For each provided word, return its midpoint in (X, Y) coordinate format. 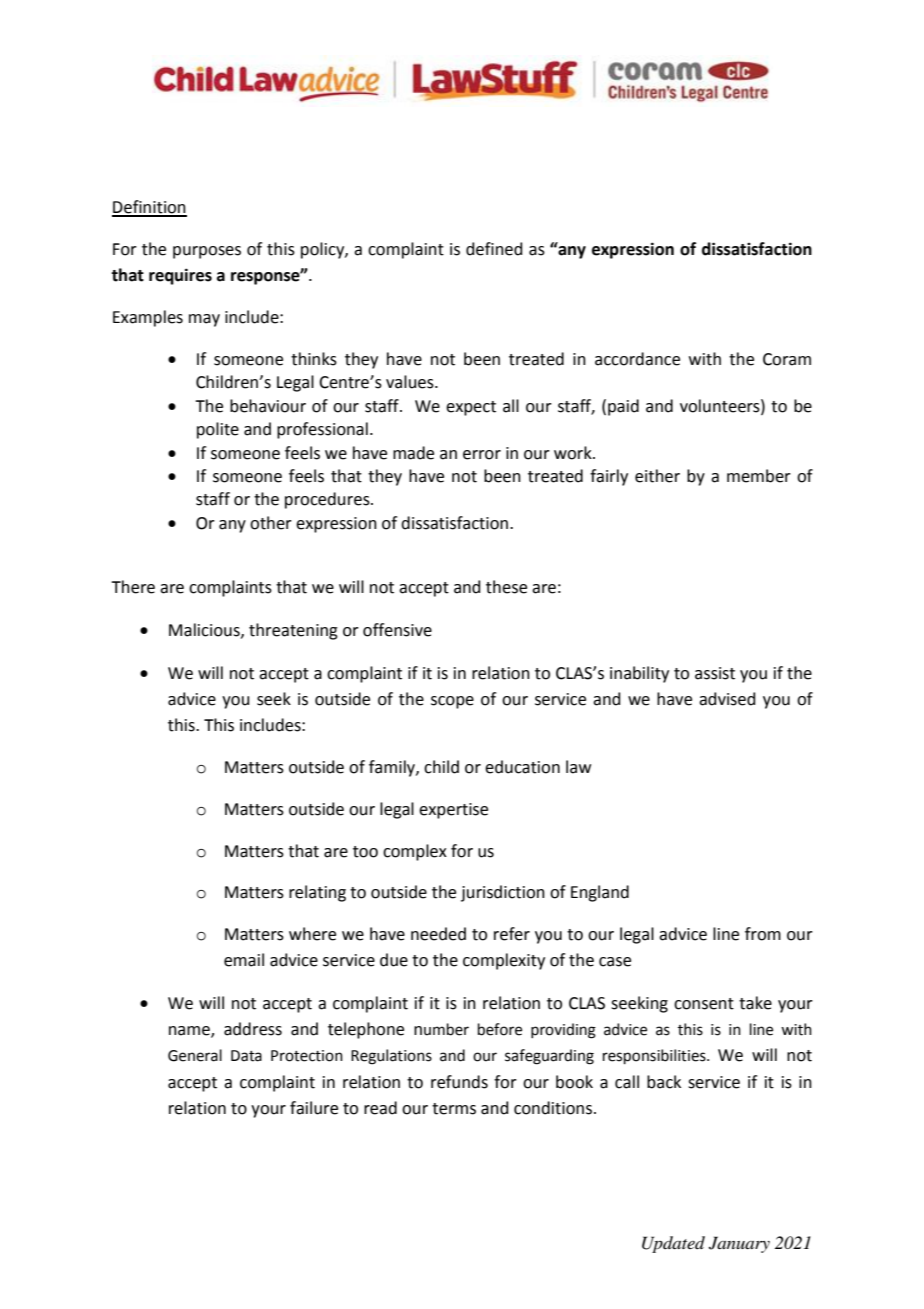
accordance (637, 359)
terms (454, 1109)
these (506, 587)
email (244, 960)
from (763, 934)
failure (314, 1108)
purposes (207, 252)
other (271, 523)
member (759, 476)
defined (494, 249)
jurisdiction (503, 893)
